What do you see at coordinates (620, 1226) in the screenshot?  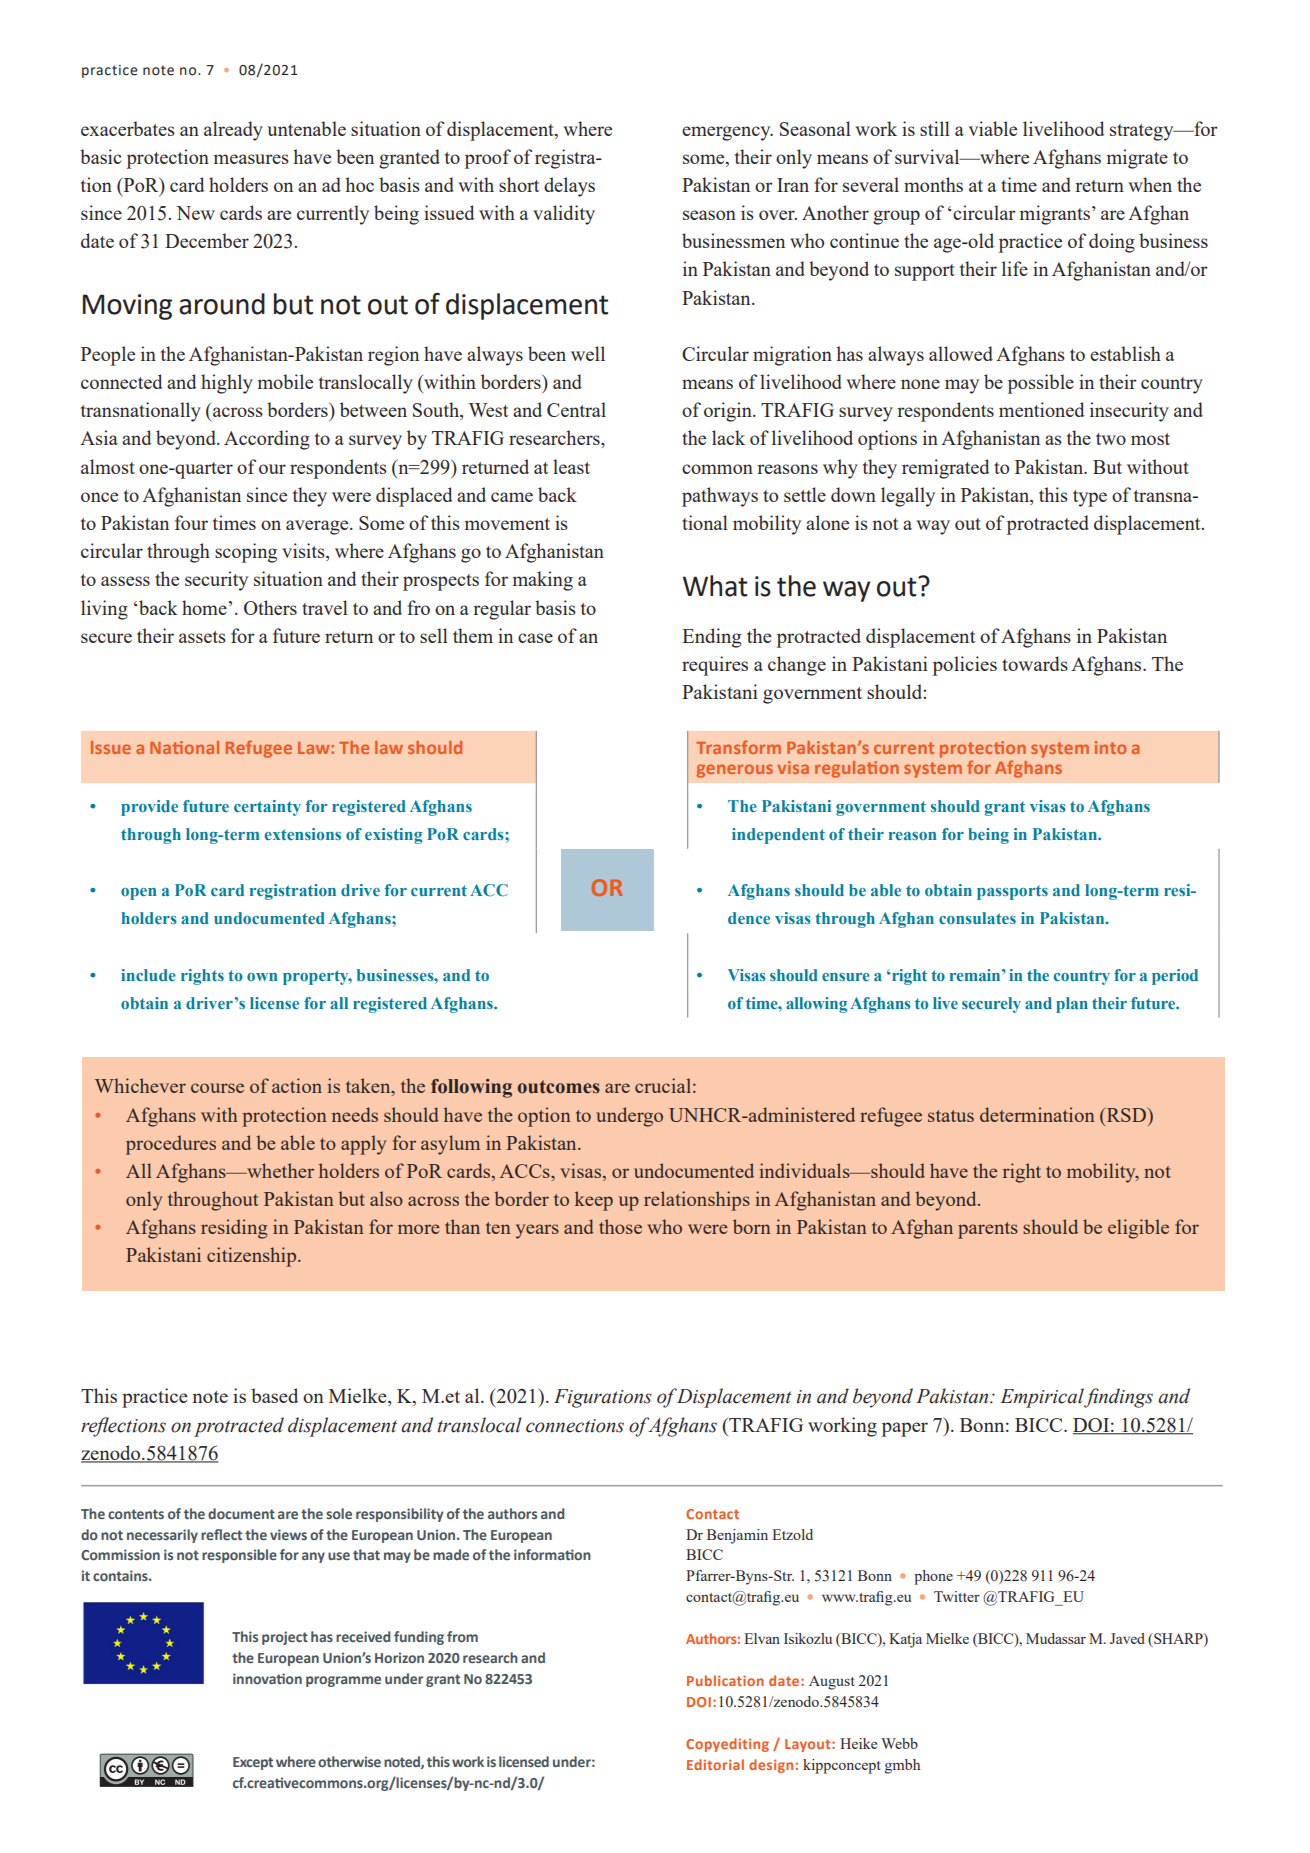 I see `those` at bounding box center [620, 1226].
